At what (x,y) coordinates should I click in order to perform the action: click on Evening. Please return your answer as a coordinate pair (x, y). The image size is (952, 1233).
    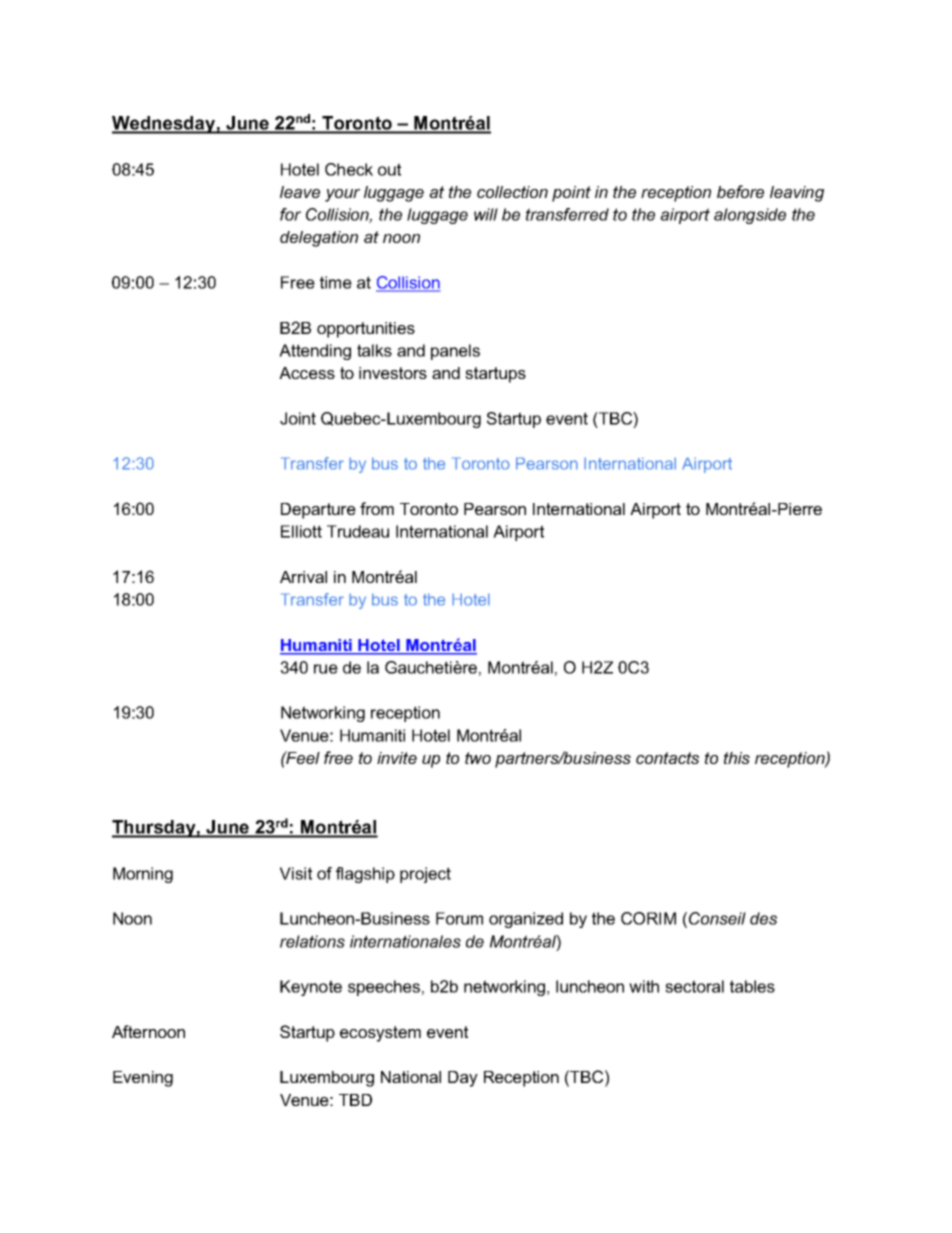
    Looking at the image, I should click on (143, 1079).
